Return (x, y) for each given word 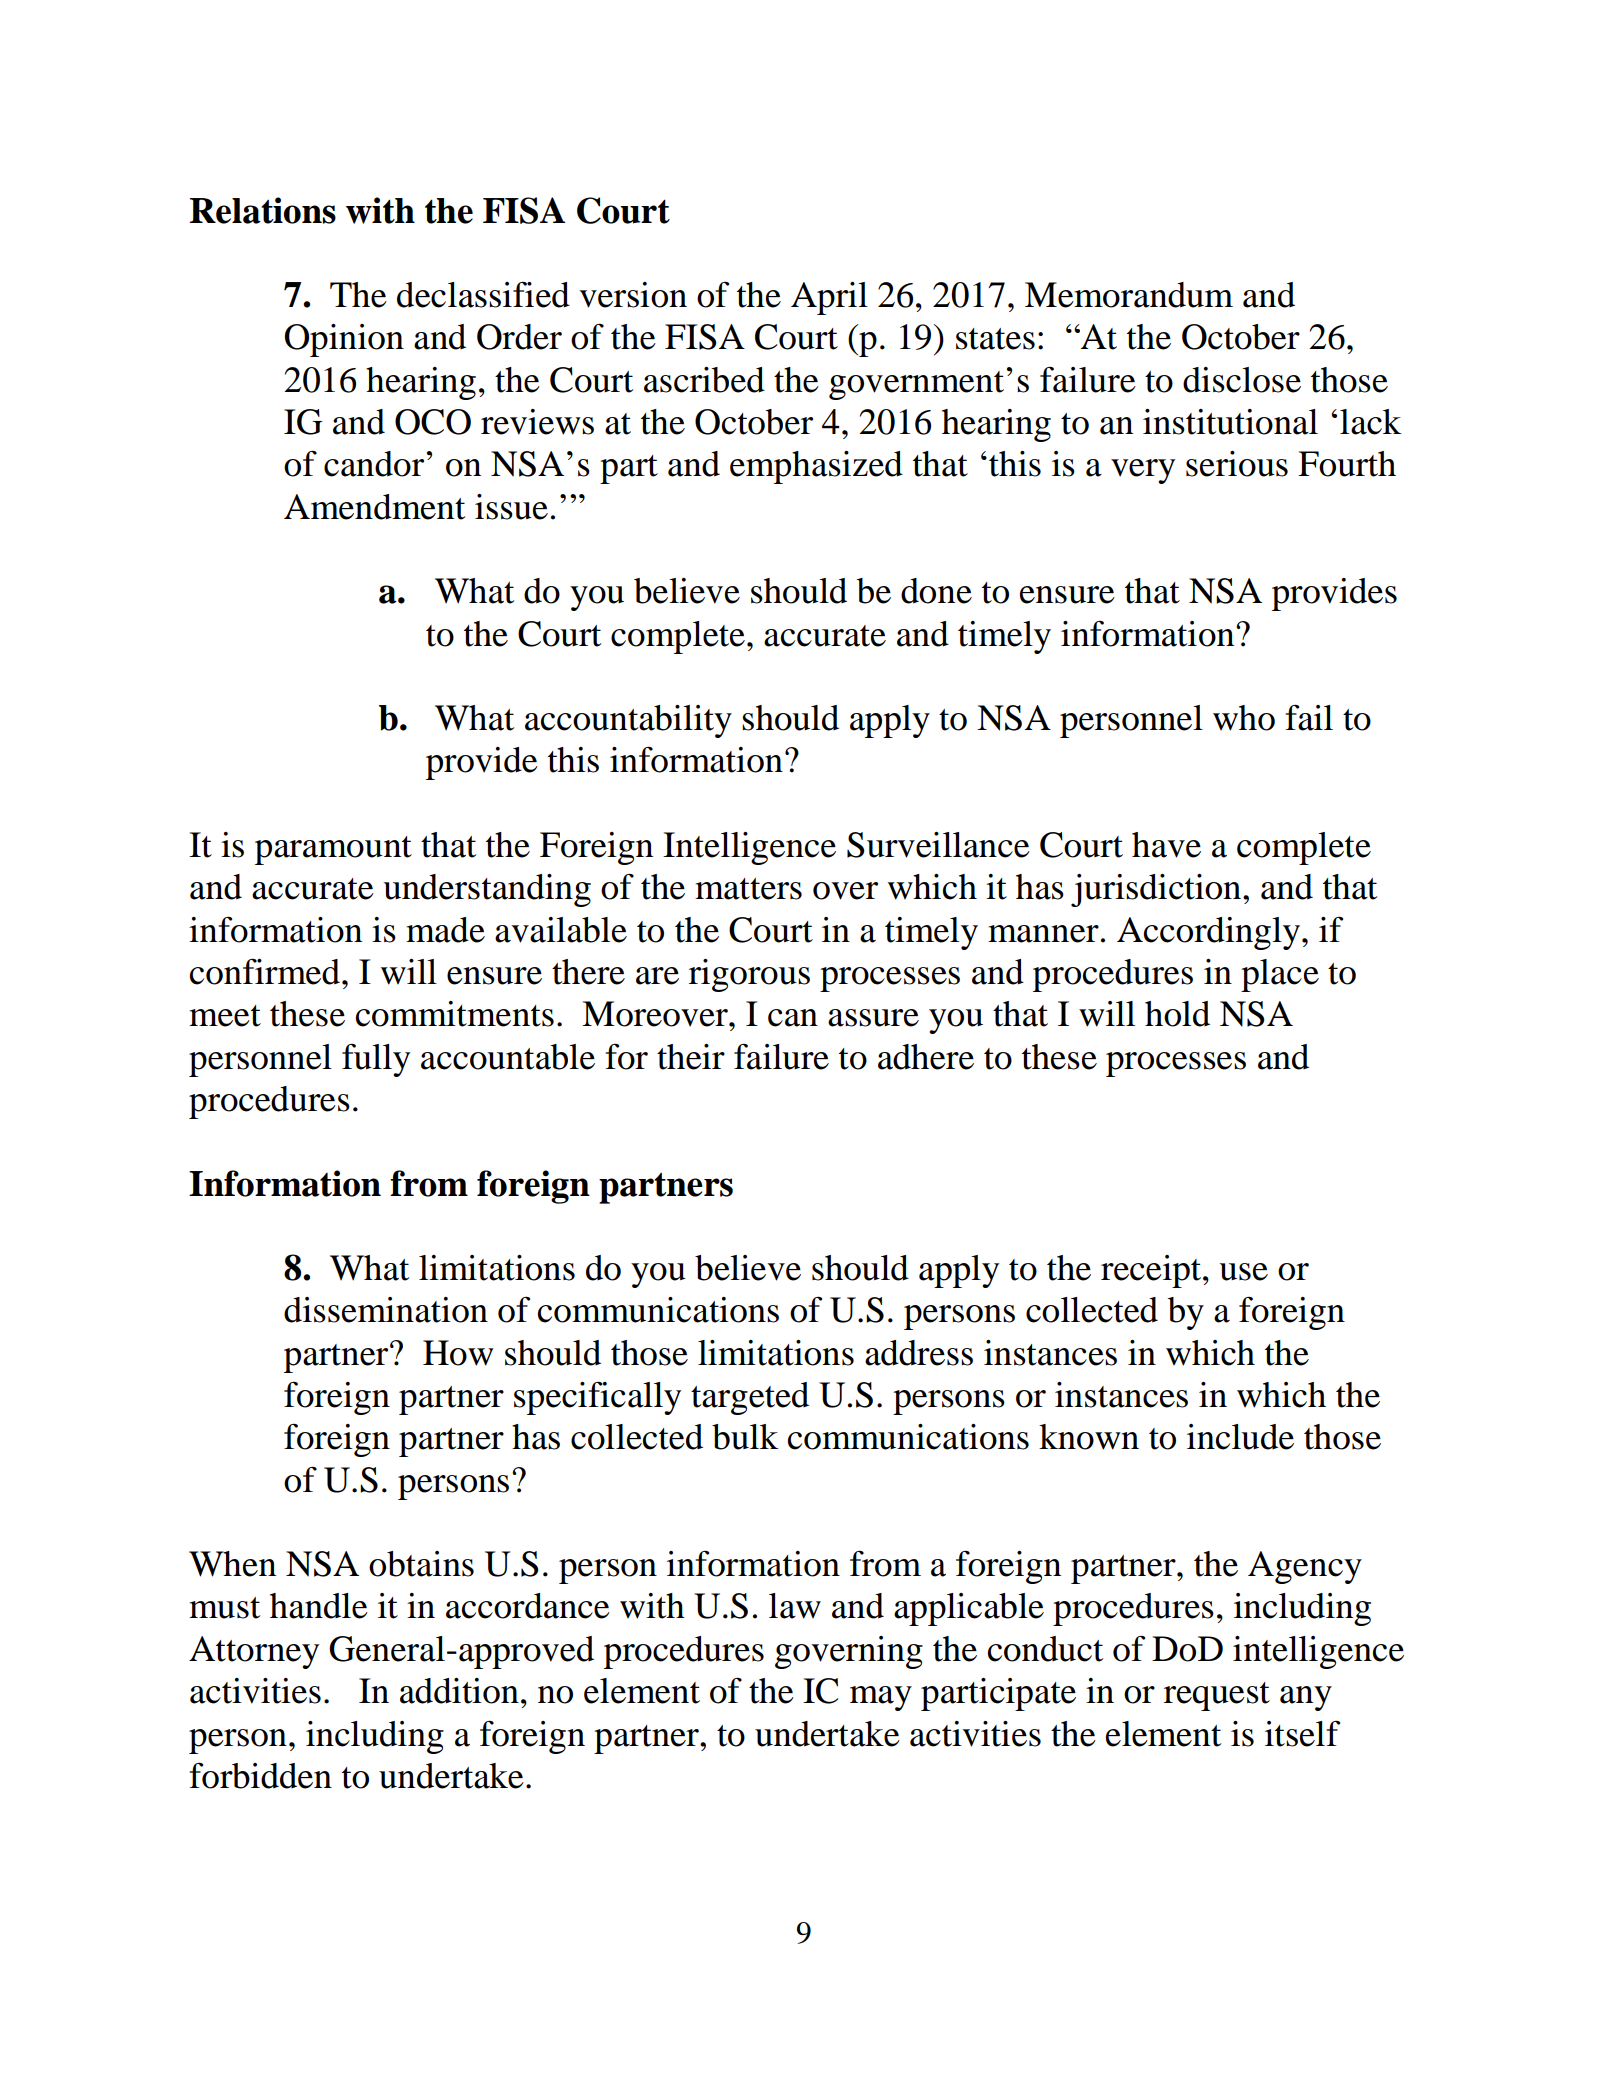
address (919, 1353)
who (1244, 718)
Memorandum (1129, 295)
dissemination (386, 1310)
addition (459, 1691)
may (881, 1698)
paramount (333, 850)
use (1243, 1272)
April (829, 298)
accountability (628, 721)
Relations (263, 210)
